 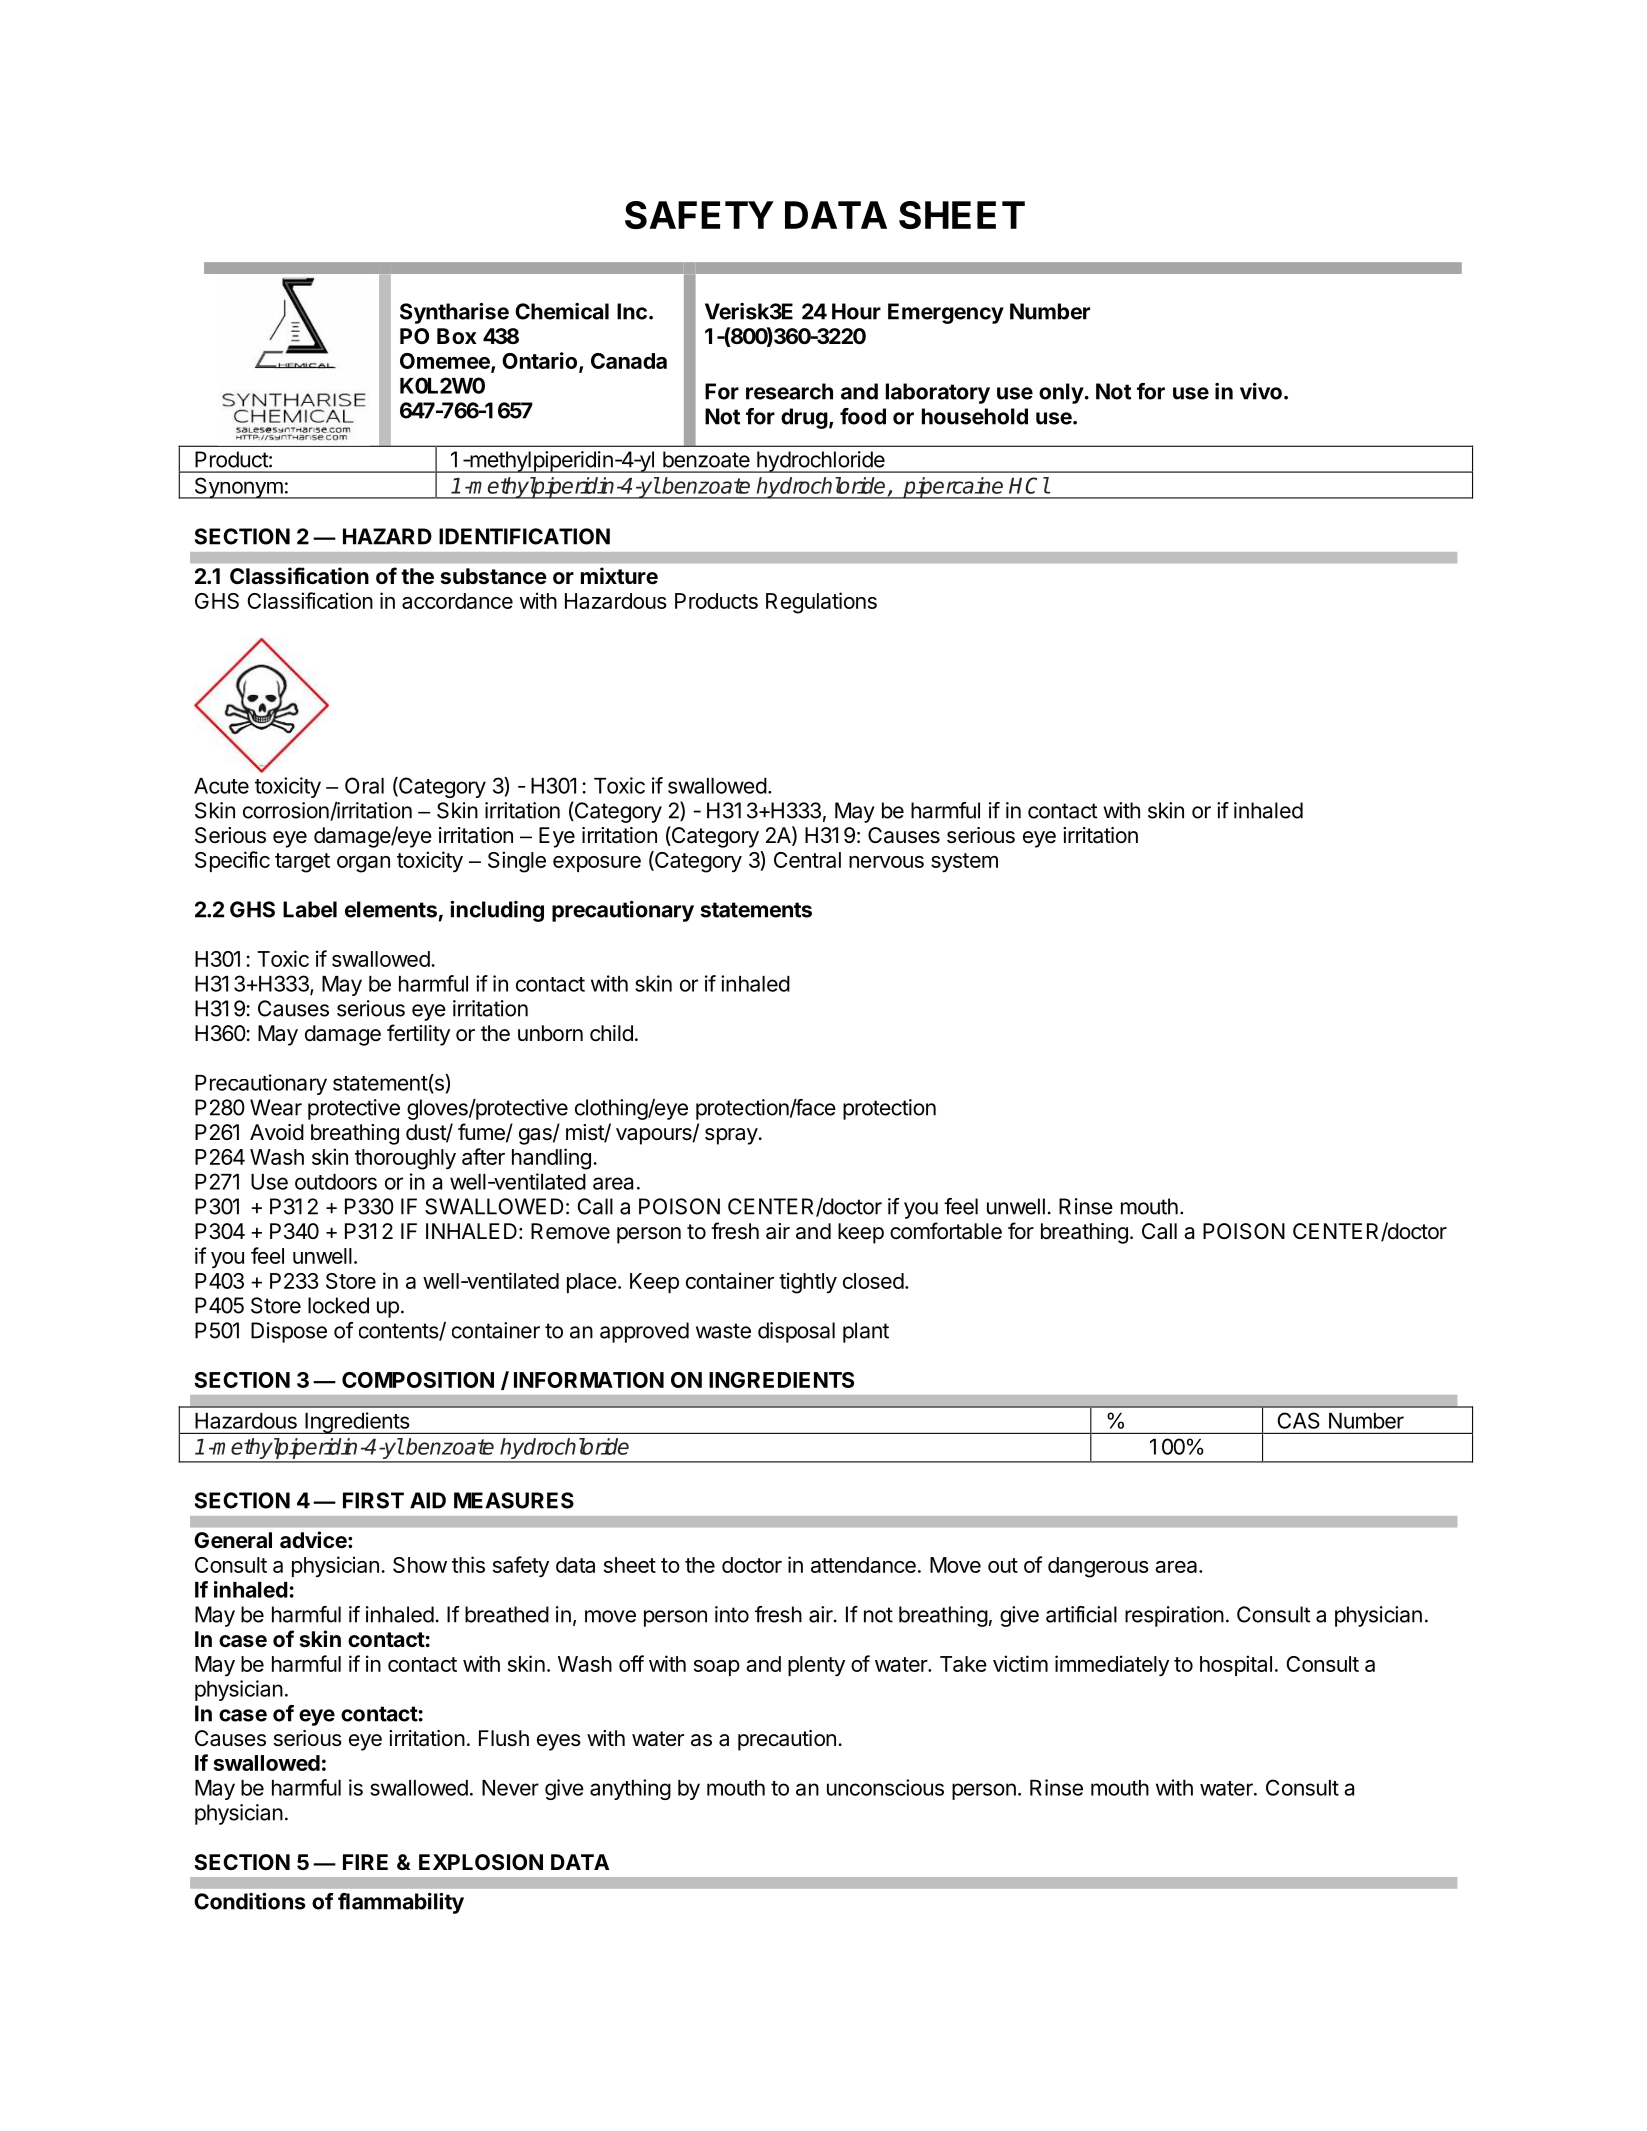 What do you see at coordinates (946, 1231) in the screenshot?
I see `comfortable` at bounding box center [946, 1231].
